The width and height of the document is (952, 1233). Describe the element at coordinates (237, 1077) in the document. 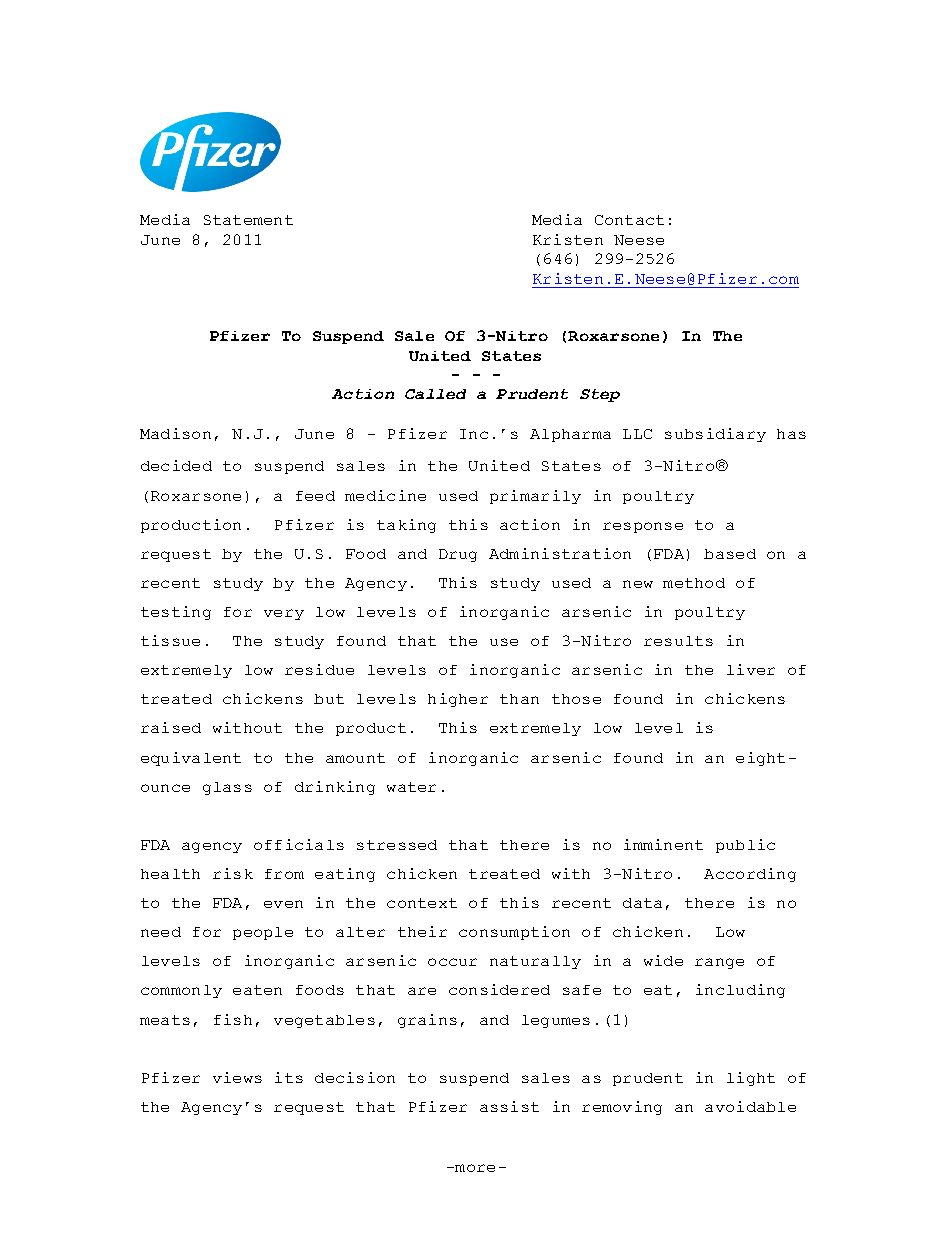

I see `views` at that location.
